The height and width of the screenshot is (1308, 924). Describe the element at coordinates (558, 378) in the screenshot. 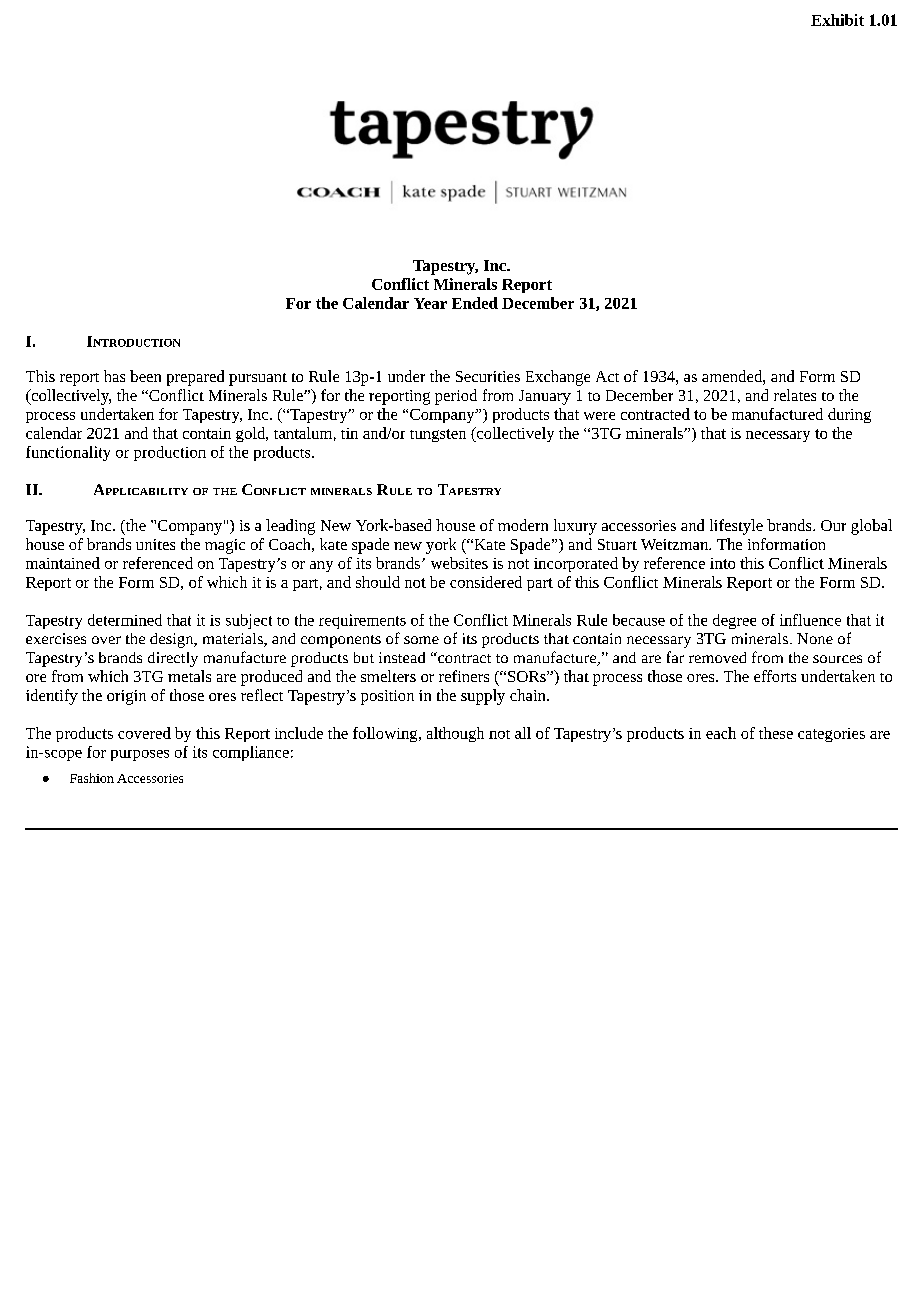

I see `Exchange` at that location.
